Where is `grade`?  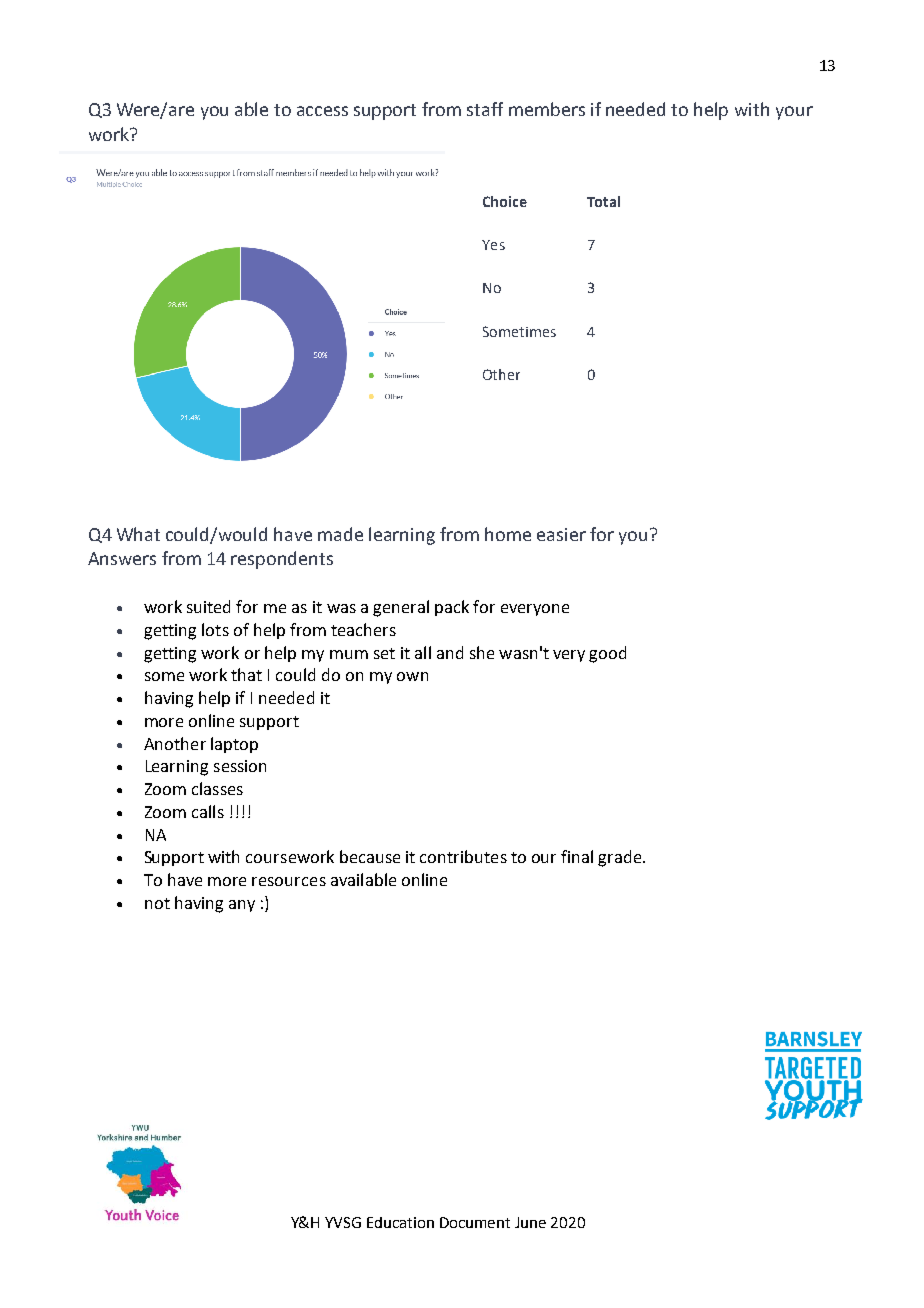
grade is located at coordinates (621, 858).
